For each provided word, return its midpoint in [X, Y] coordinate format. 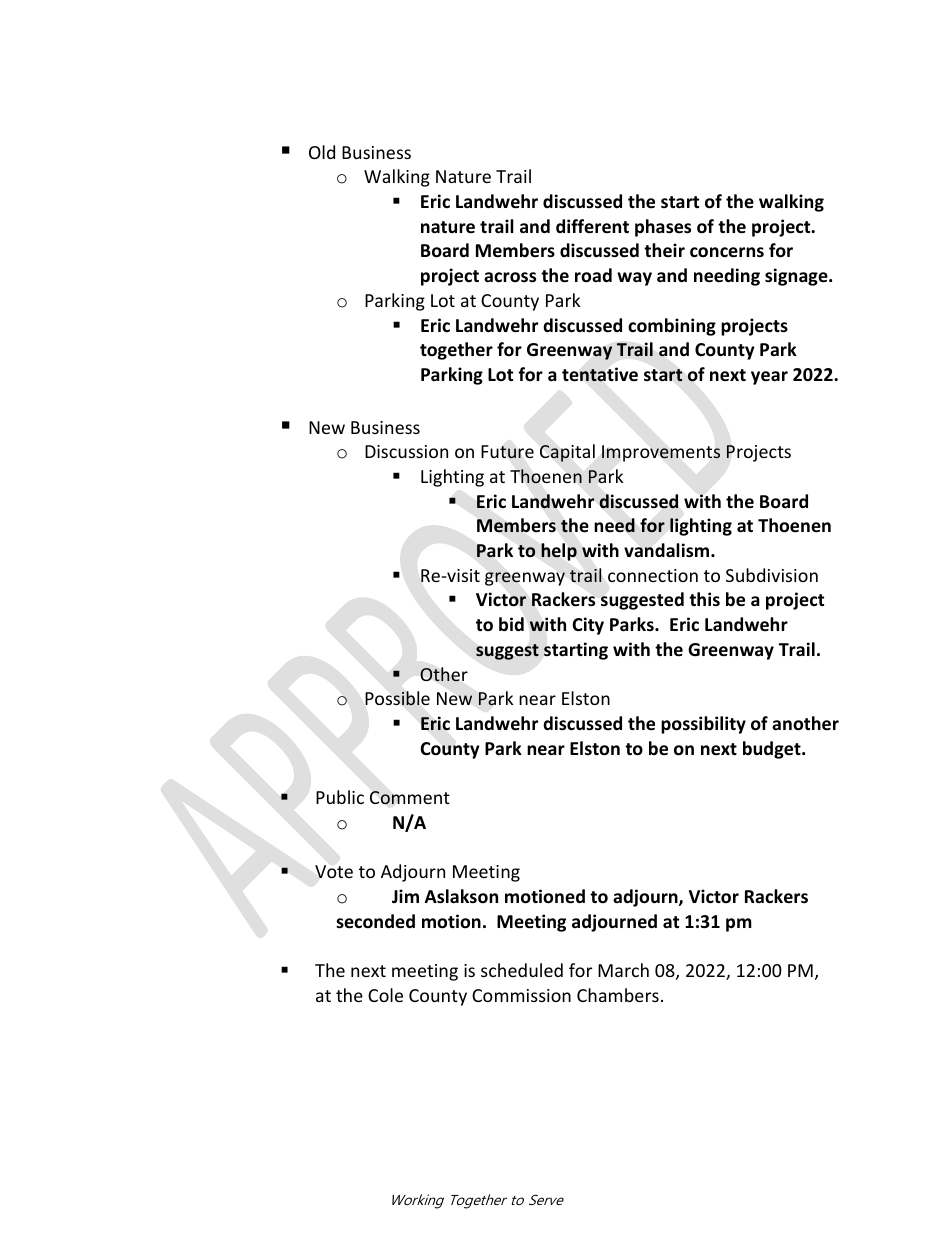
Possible [397, 698]
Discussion [406, 451]
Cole [385, 995]
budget [773, 750]
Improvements [661, 453]
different [592, 226]
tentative [600, 374]
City [588, 626]
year [769, 378]
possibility [703, 725]
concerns [727, 252]
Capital [567, 453]
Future [507, 452]
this [704, 599]
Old [322, 152]
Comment [410, 798]
